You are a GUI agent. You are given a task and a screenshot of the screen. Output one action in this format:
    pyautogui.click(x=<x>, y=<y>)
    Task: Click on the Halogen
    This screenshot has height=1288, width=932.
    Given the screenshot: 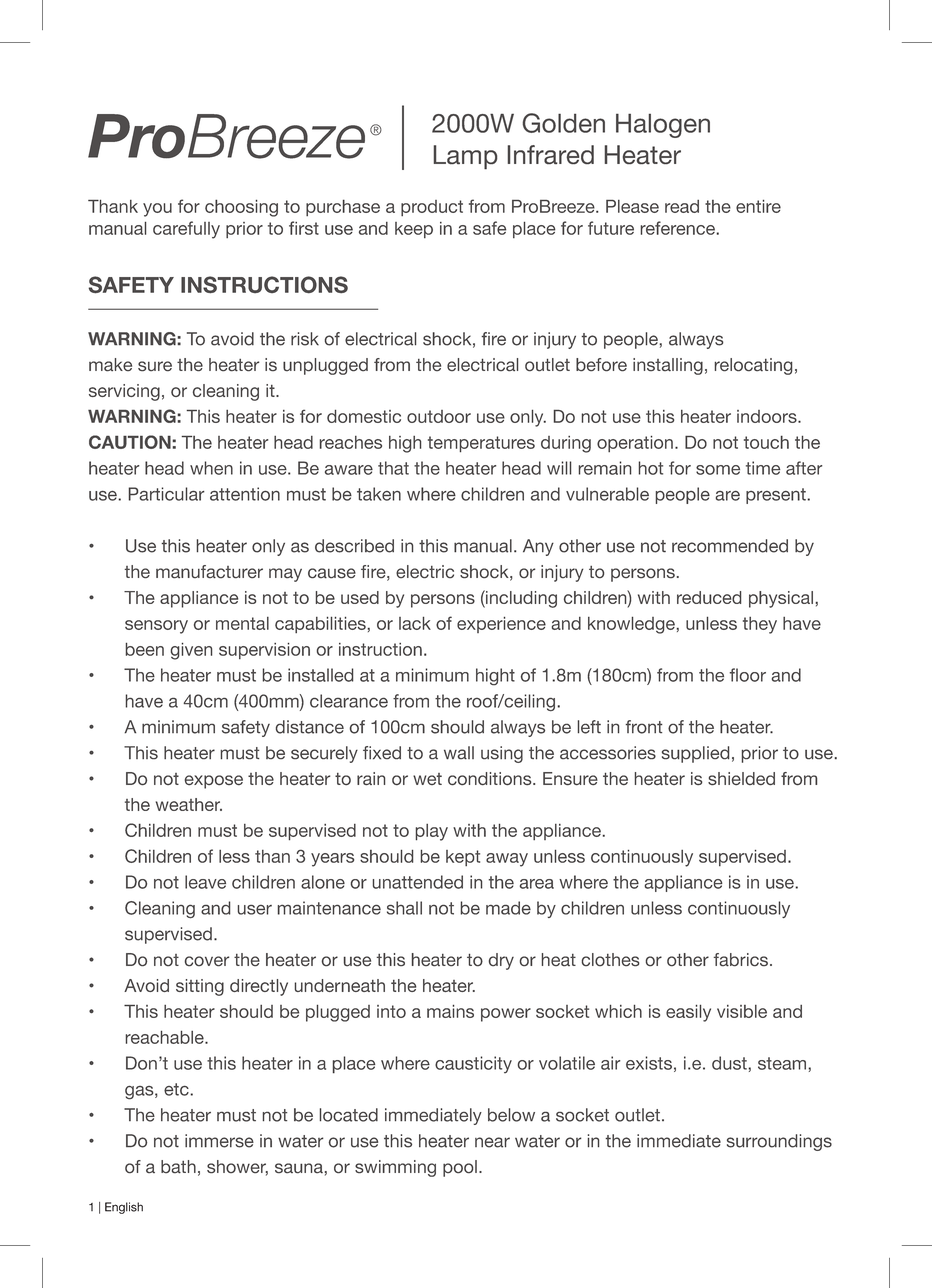 What is the action you would take?
    pyautogui.click(x=663, y=125)
